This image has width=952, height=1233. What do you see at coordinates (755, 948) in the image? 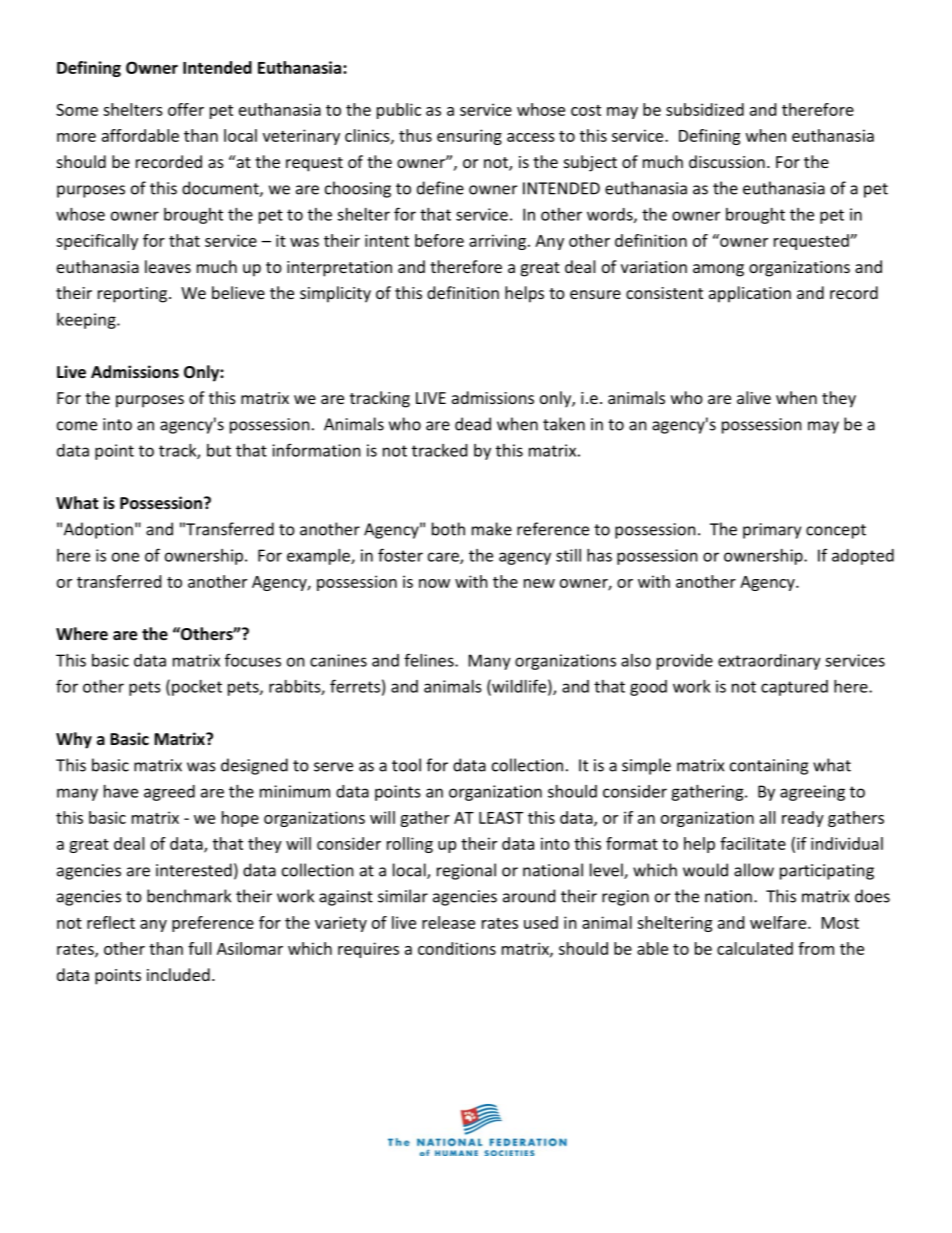
I see `calculated` at bounding box center [755, 948].
